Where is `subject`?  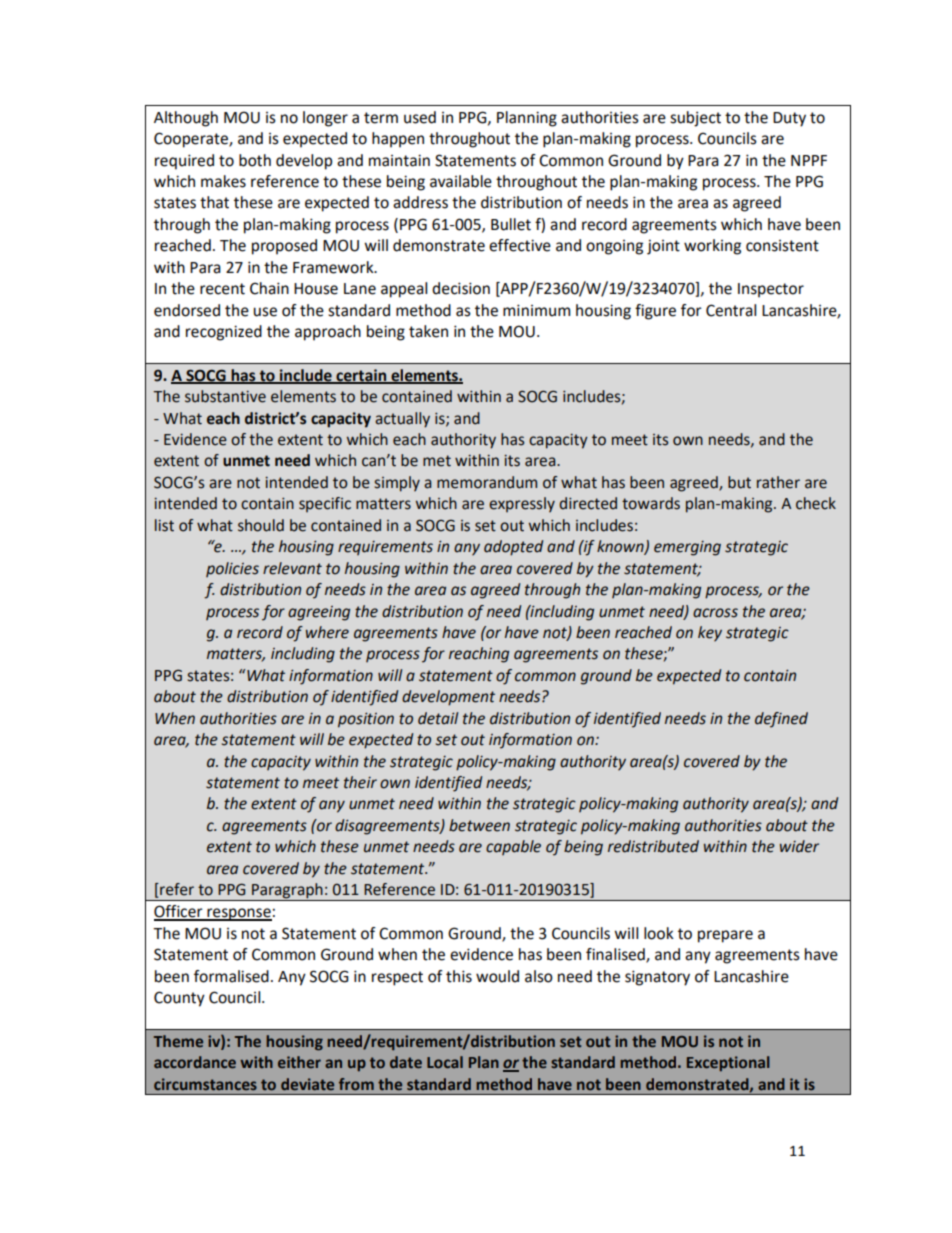
subject is located at coordinates (695, 119).
